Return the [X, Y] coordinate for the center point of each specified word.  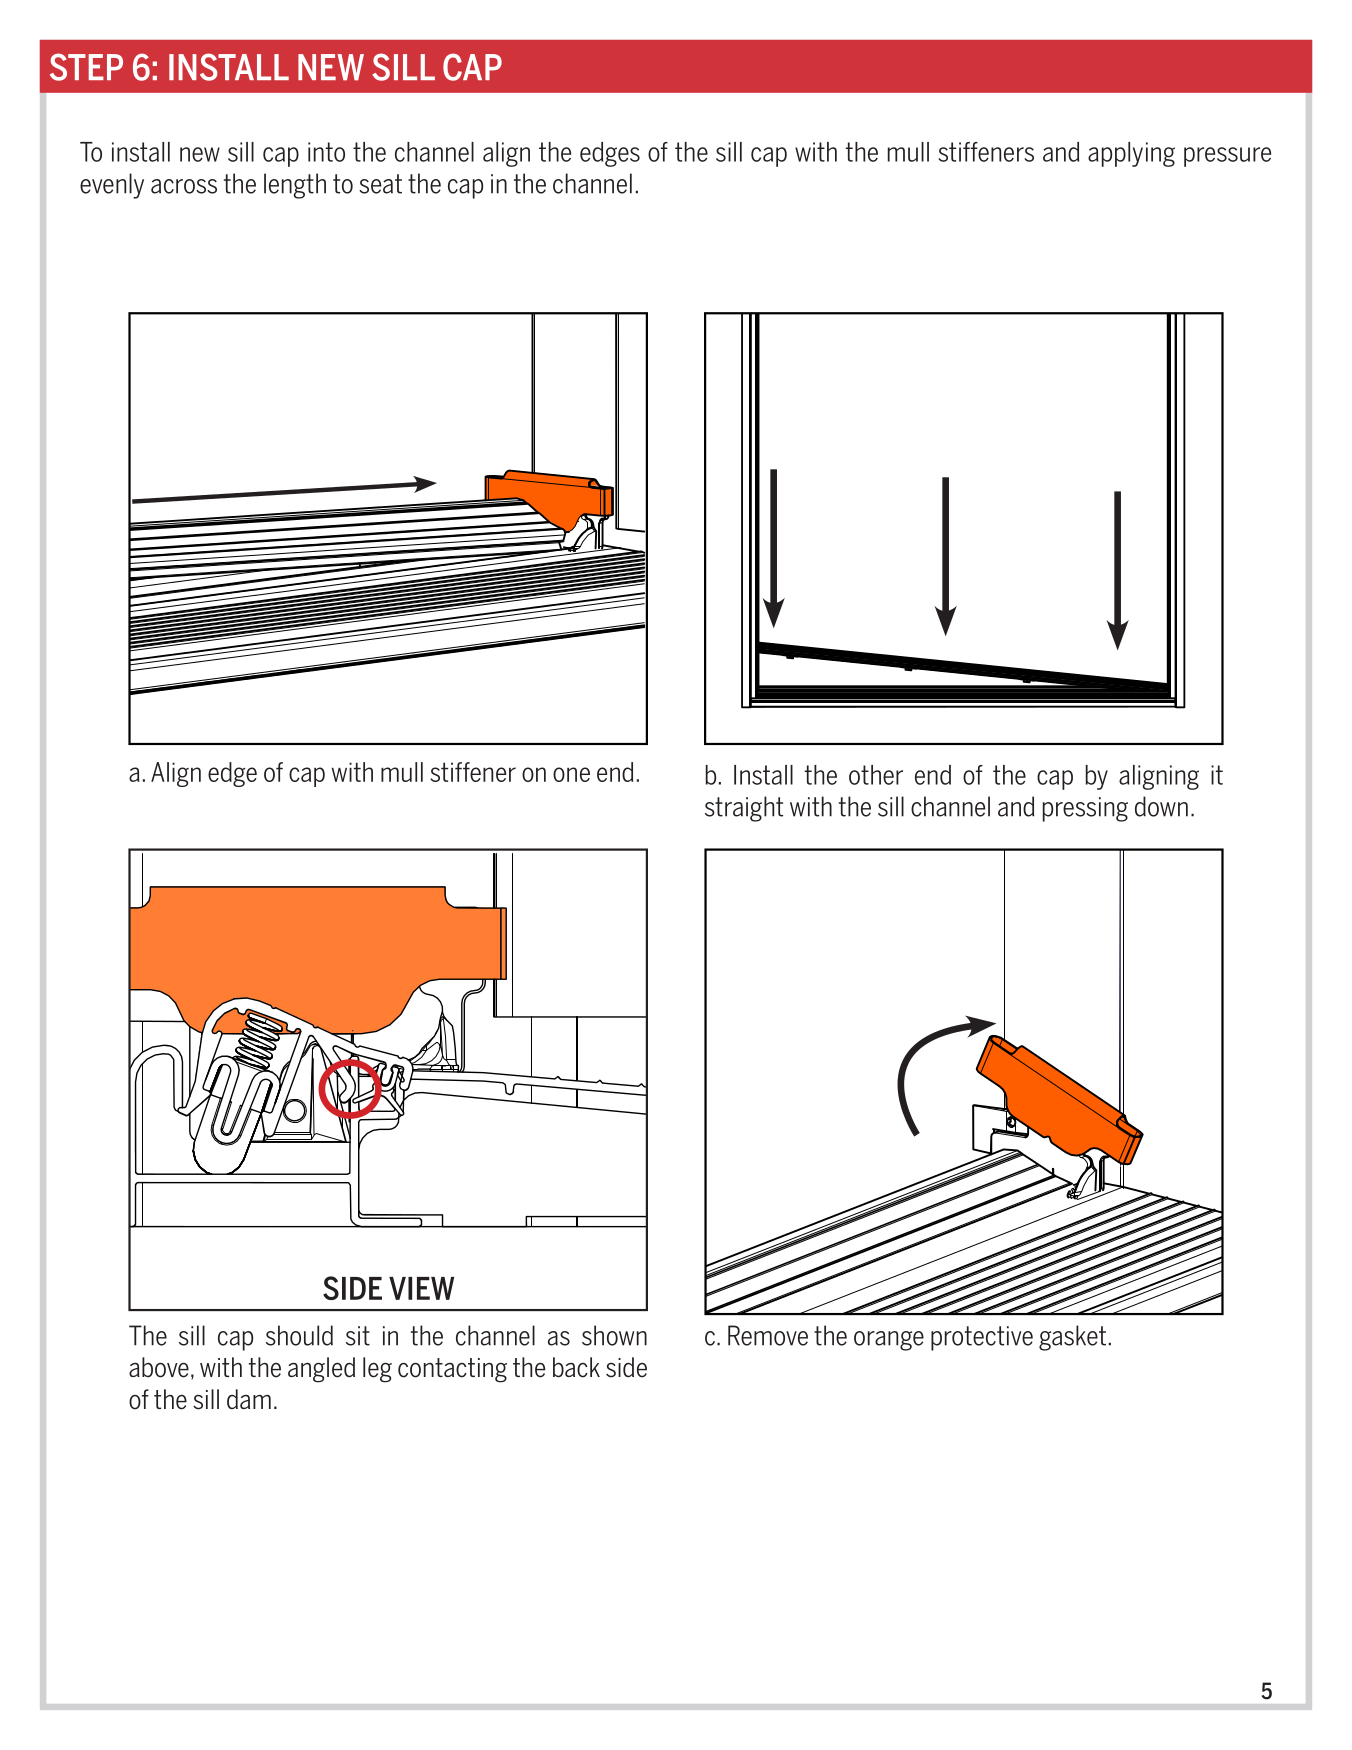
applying [1131, 154]
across [184, 186]
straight [744, 809]
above [159, 1367]
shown [614, 1335]
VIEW [421, 1288]
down [1161, 806]
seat [380, 184]
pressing [1085, 809]
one [571, 774]
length [295, 186]
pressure [1227, 157]
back [576, 1367]
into [326, 152]
